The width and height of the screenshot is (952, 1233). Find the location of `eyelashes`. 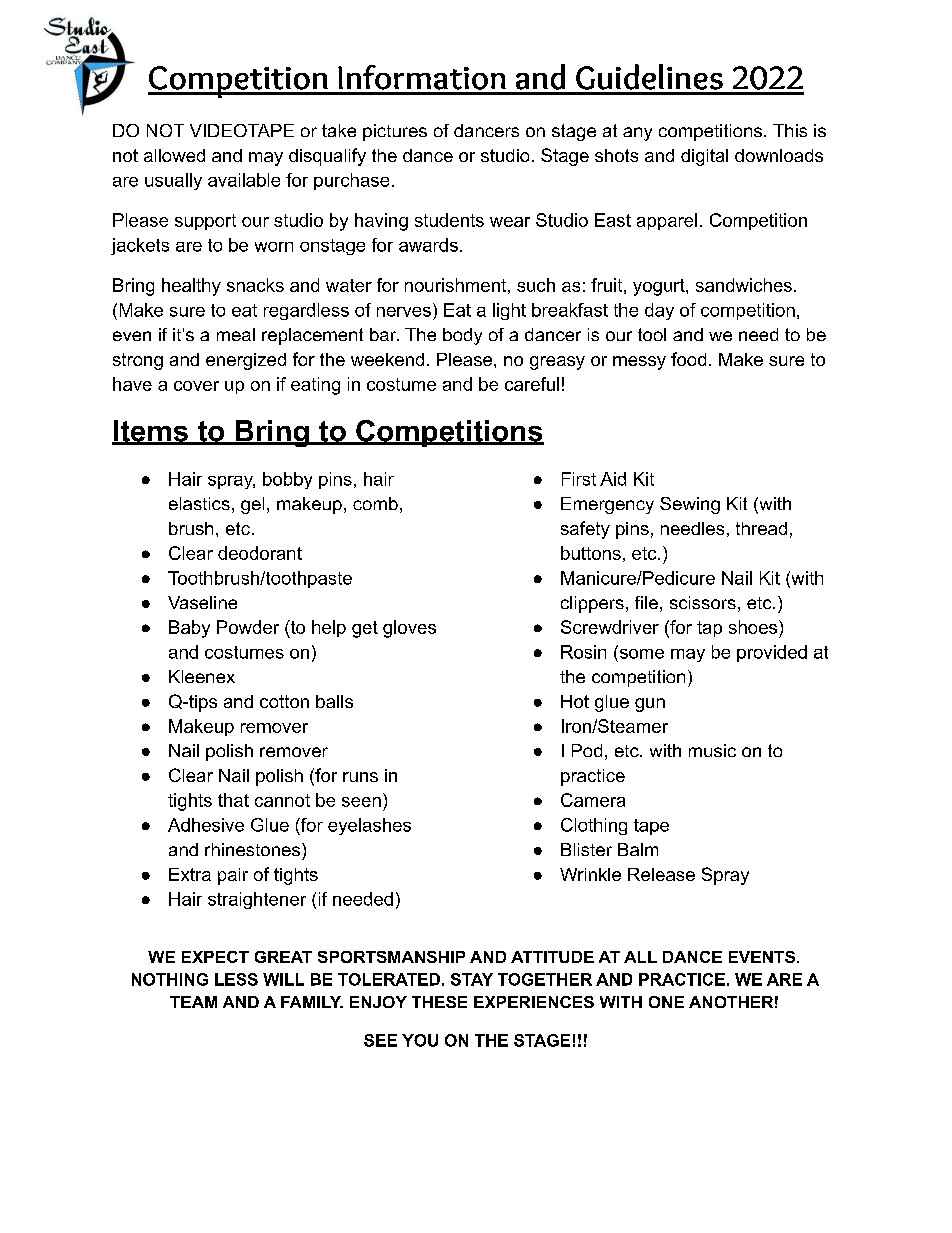

eyelashes is located at coordinates (369, 826).
